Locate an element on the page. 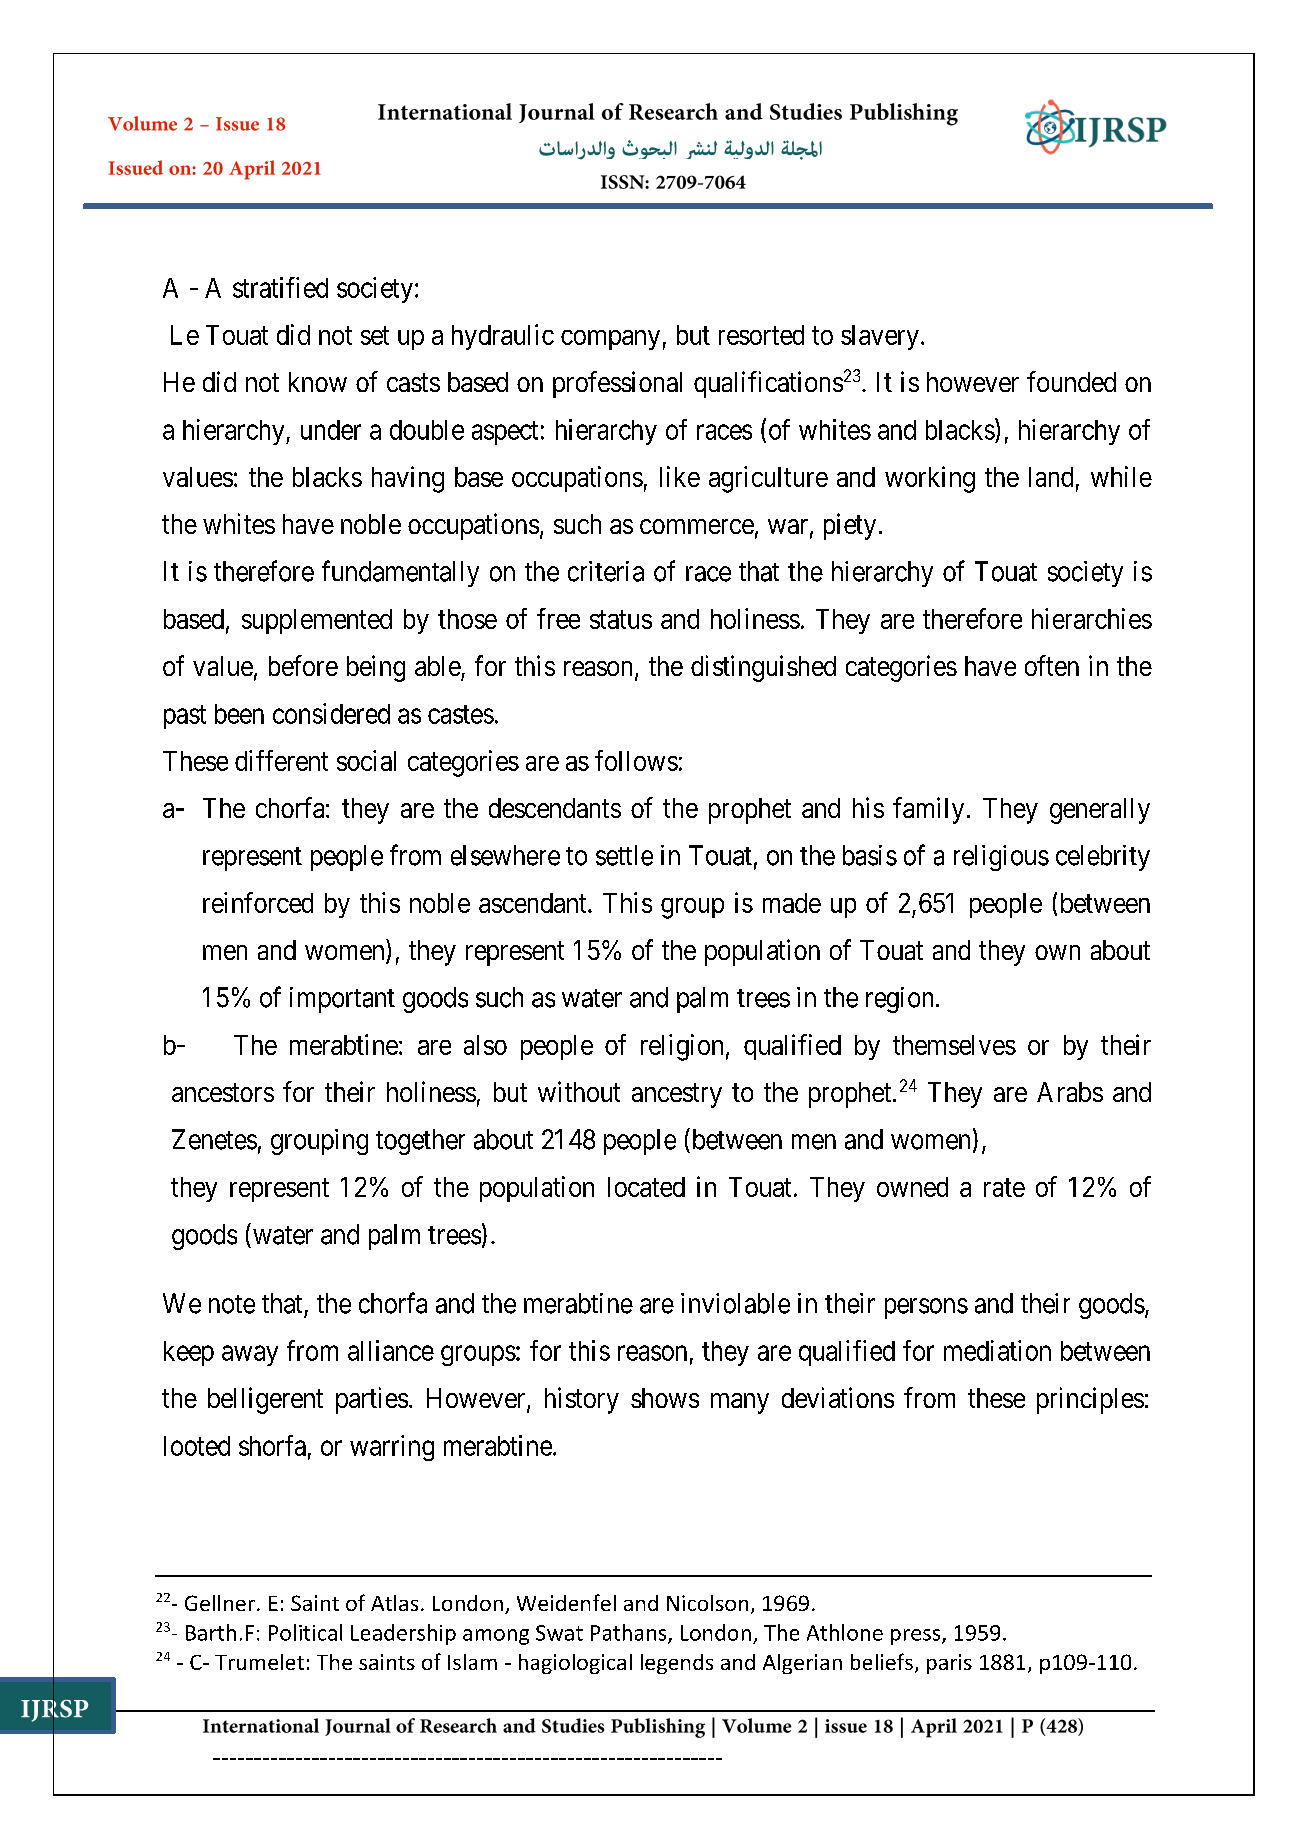 This image has height=1848, width=1307. before is located at coordinates (303, 665).
